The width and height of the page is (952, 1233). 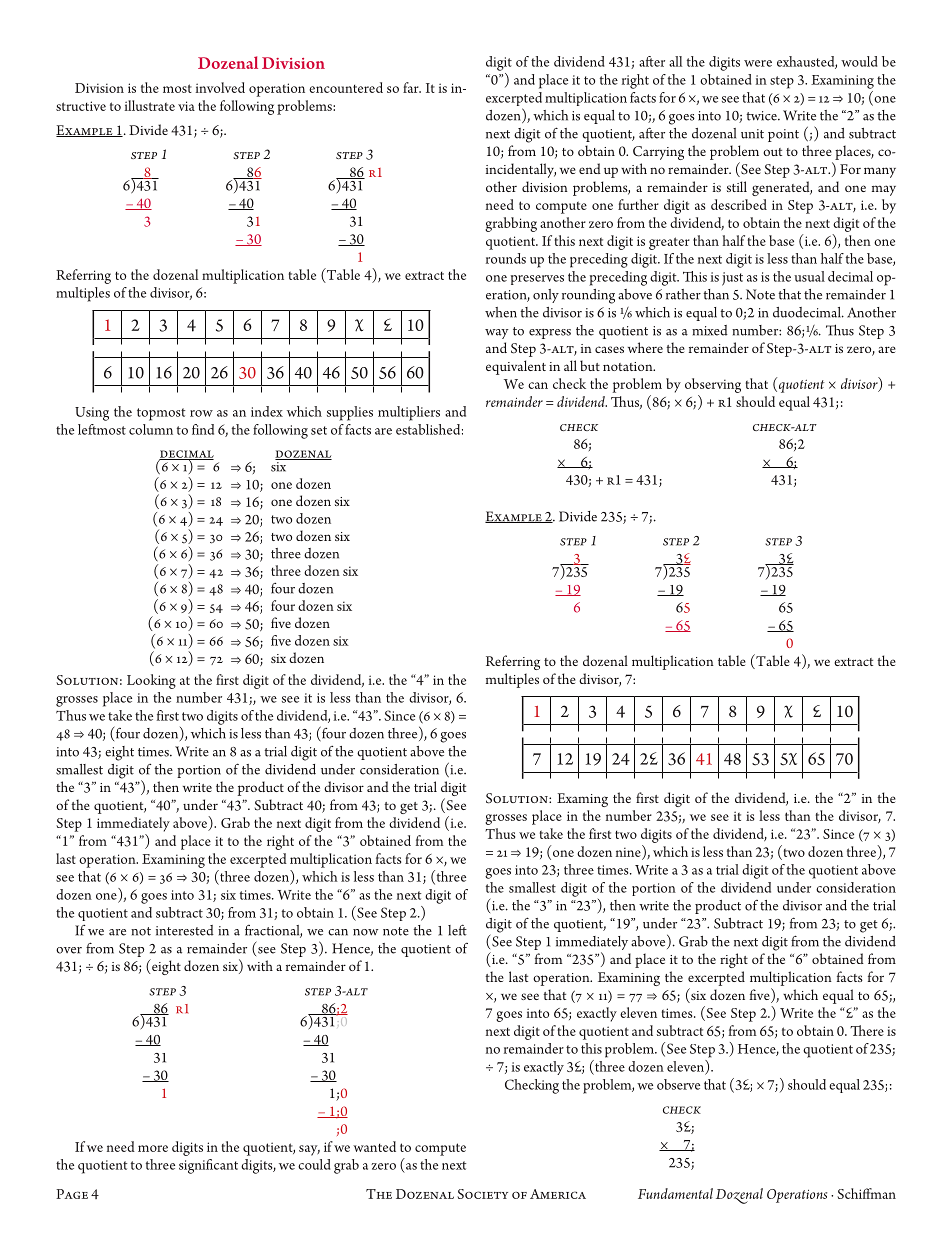 What do you see at coordinates (409, 413) in the page?
I see `multipliers` at bounding box center [409, 413].
